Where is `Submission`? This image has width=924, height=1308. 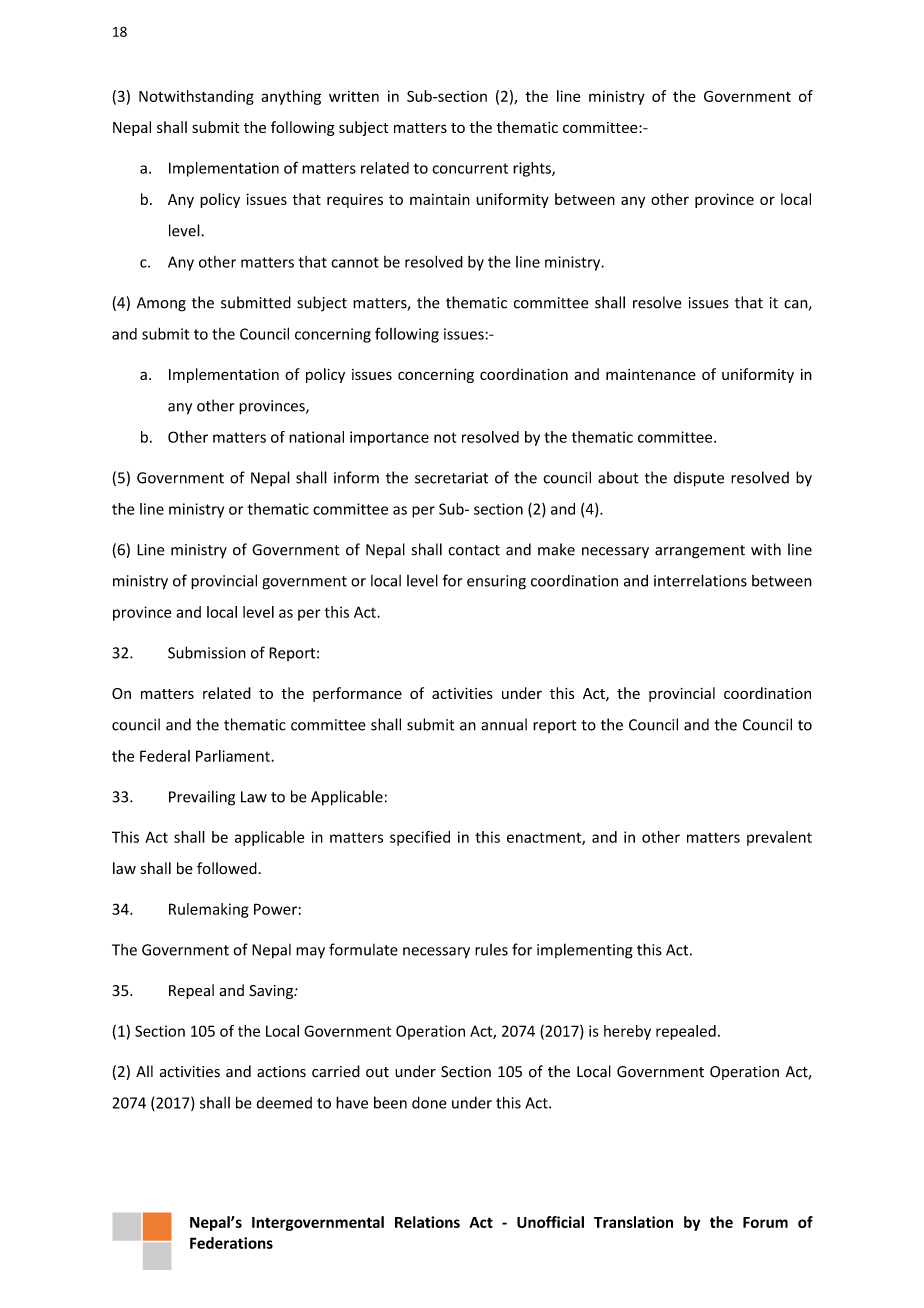
Submission is located at coordinates (207, 652).
